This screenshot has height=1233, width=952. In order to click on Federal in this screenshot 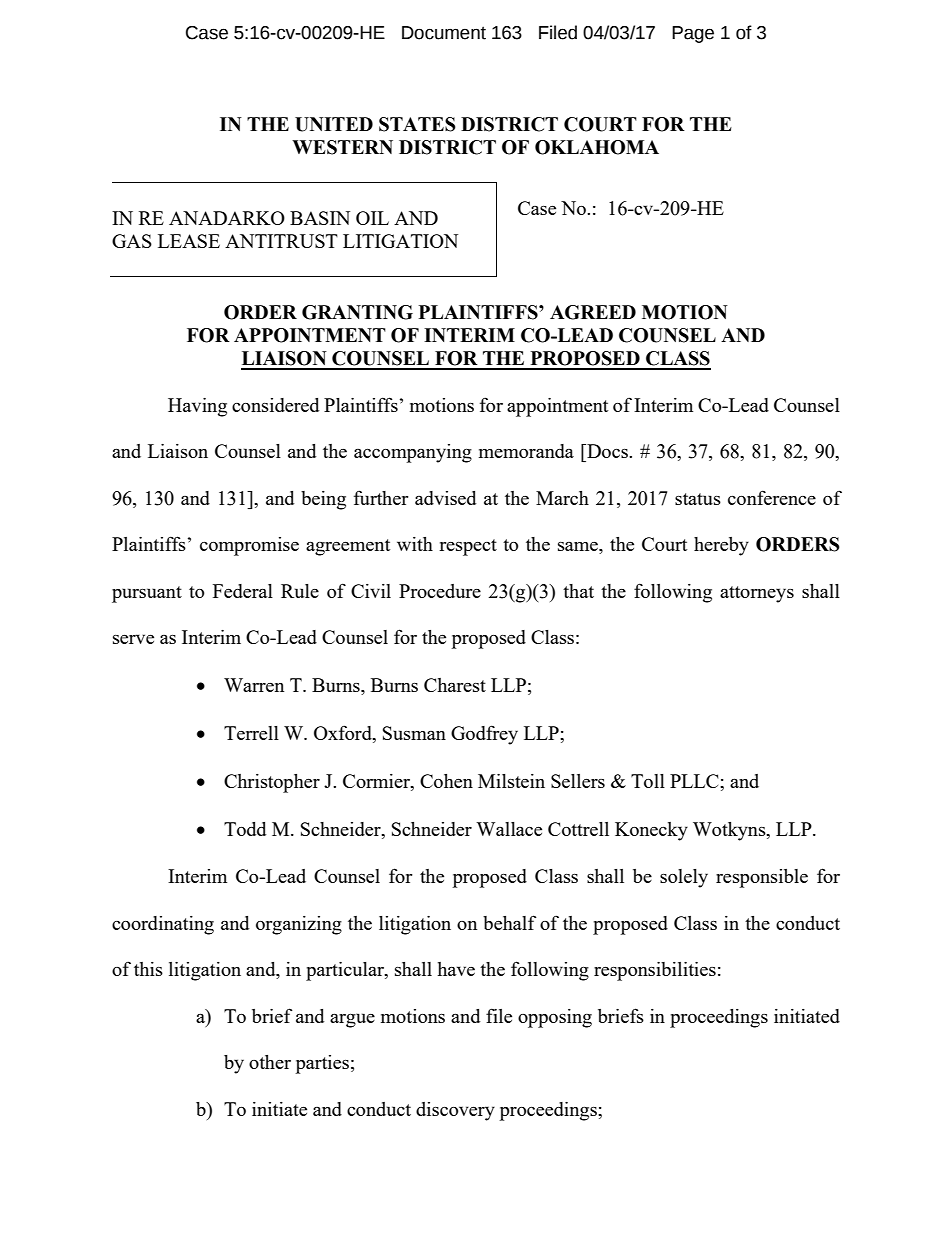, I will do `click(243, 591)`.
